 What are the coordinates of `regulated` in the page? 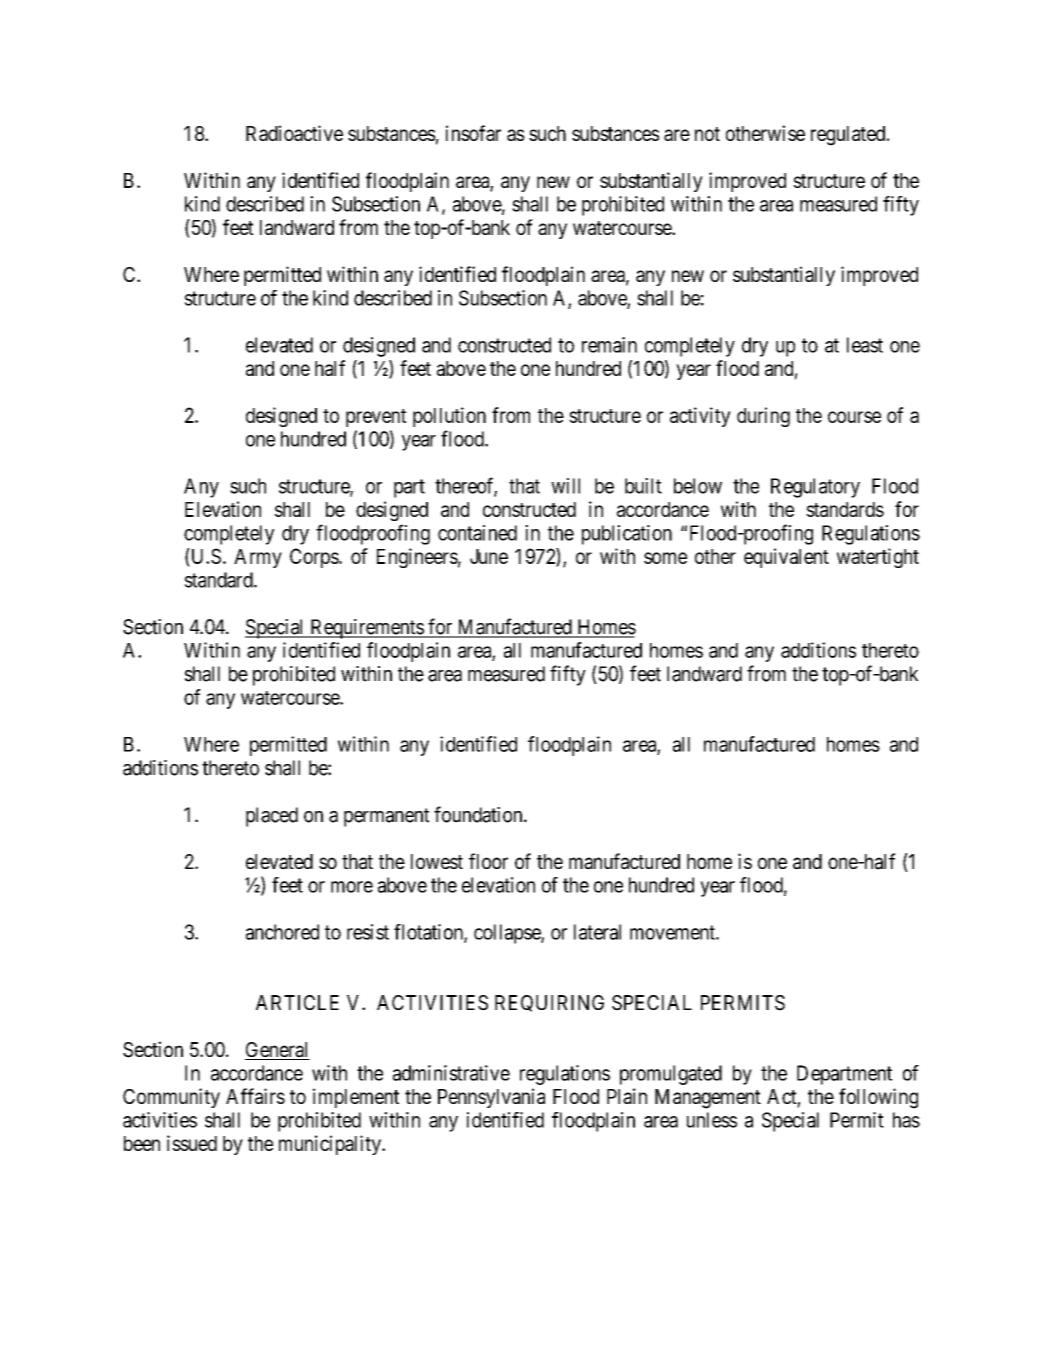 It's located at (849, 136).
